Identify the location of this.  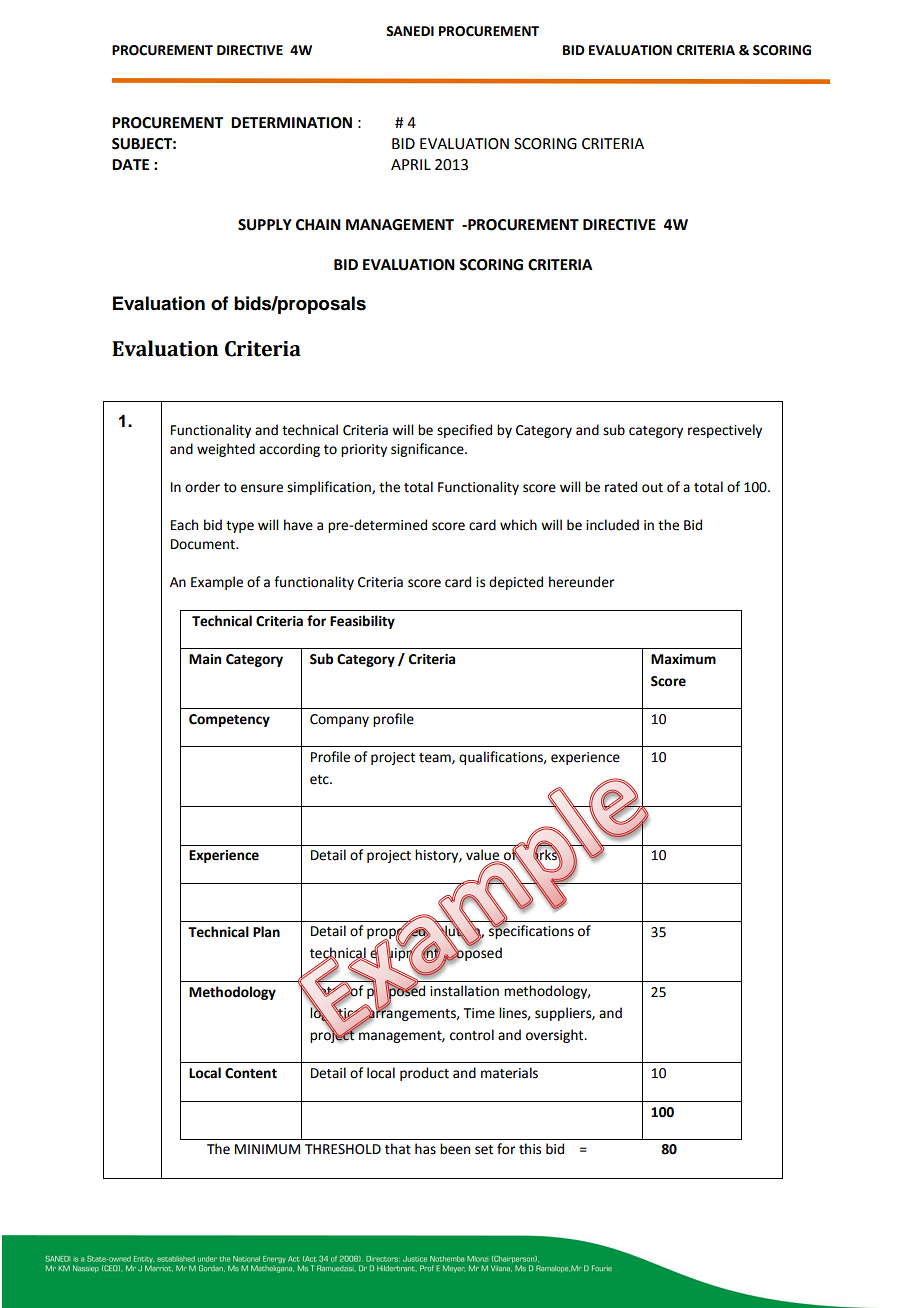
(530, 1149).
